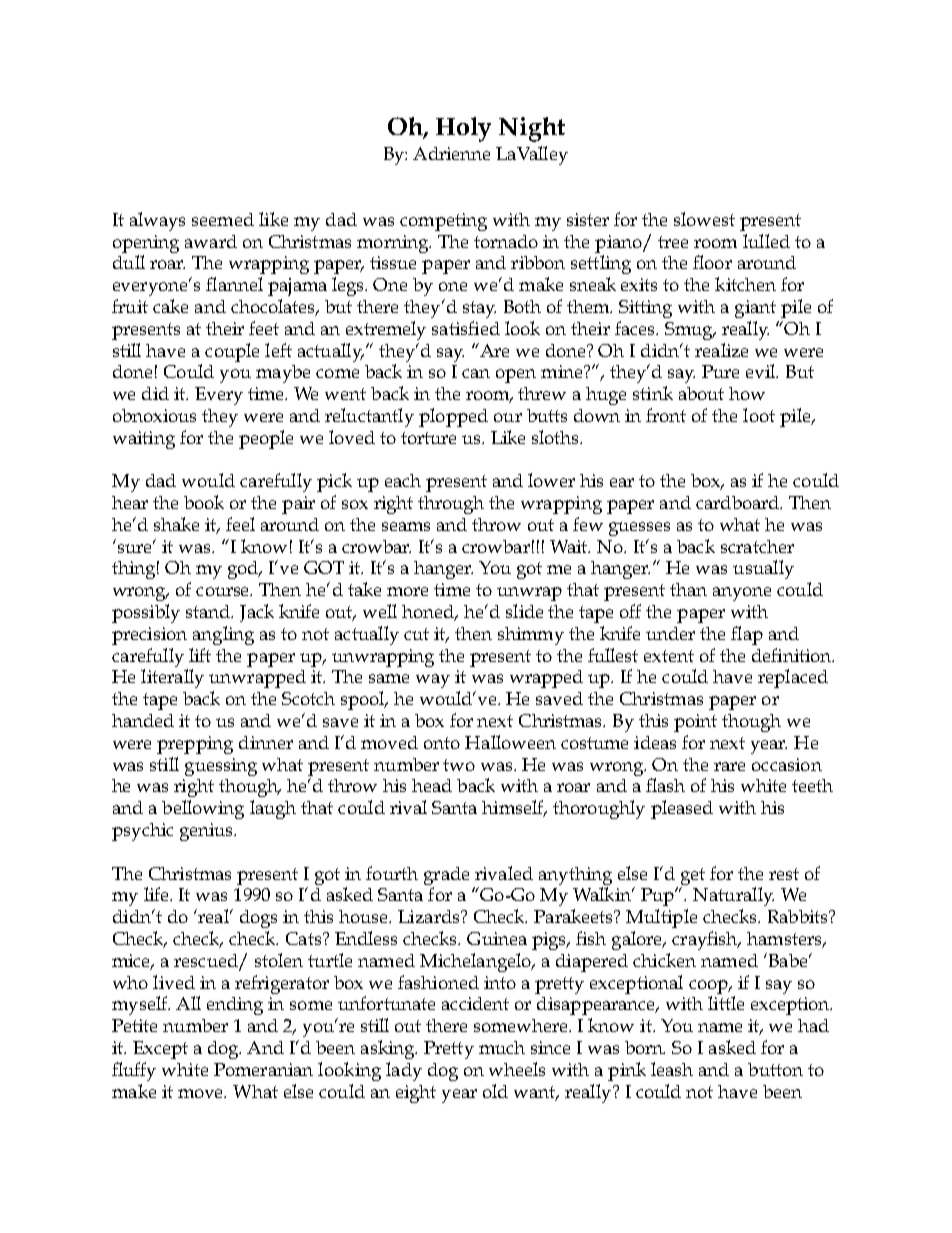  I want to click on stand, so click(209, 611).
